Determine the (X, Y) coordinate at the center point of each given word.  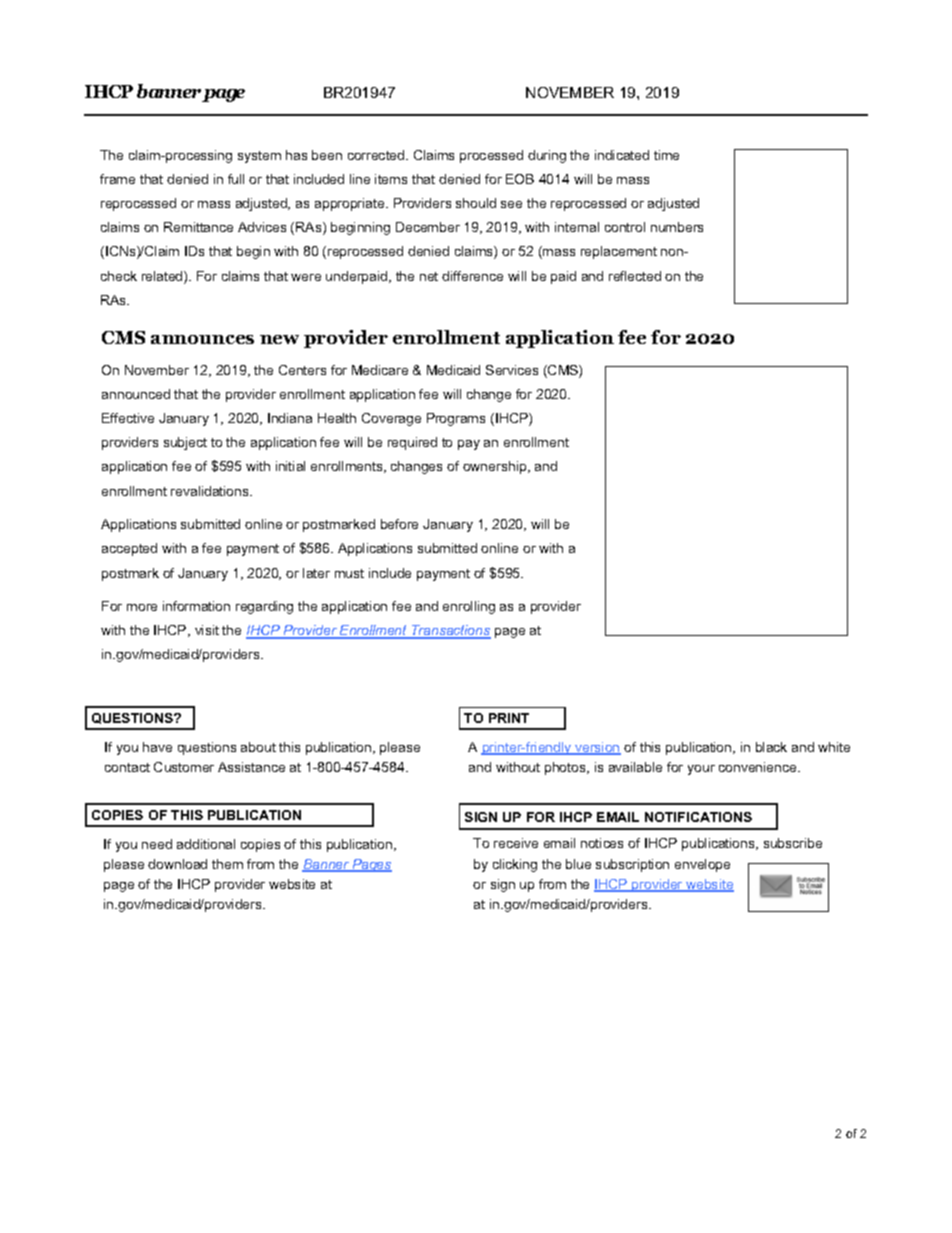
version (597, 748)
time (666, 155)
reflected (635, 276)
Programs (456, 419)
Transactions (450, 631)
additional (206, 844)
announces (202, 339)
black (771, 747)
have (157, 747)
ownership (496, 467)
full (236, 179)
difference (472, 276)
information (196, 606)
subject (185, 443)
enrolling (469, 607)
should (476, 203)
